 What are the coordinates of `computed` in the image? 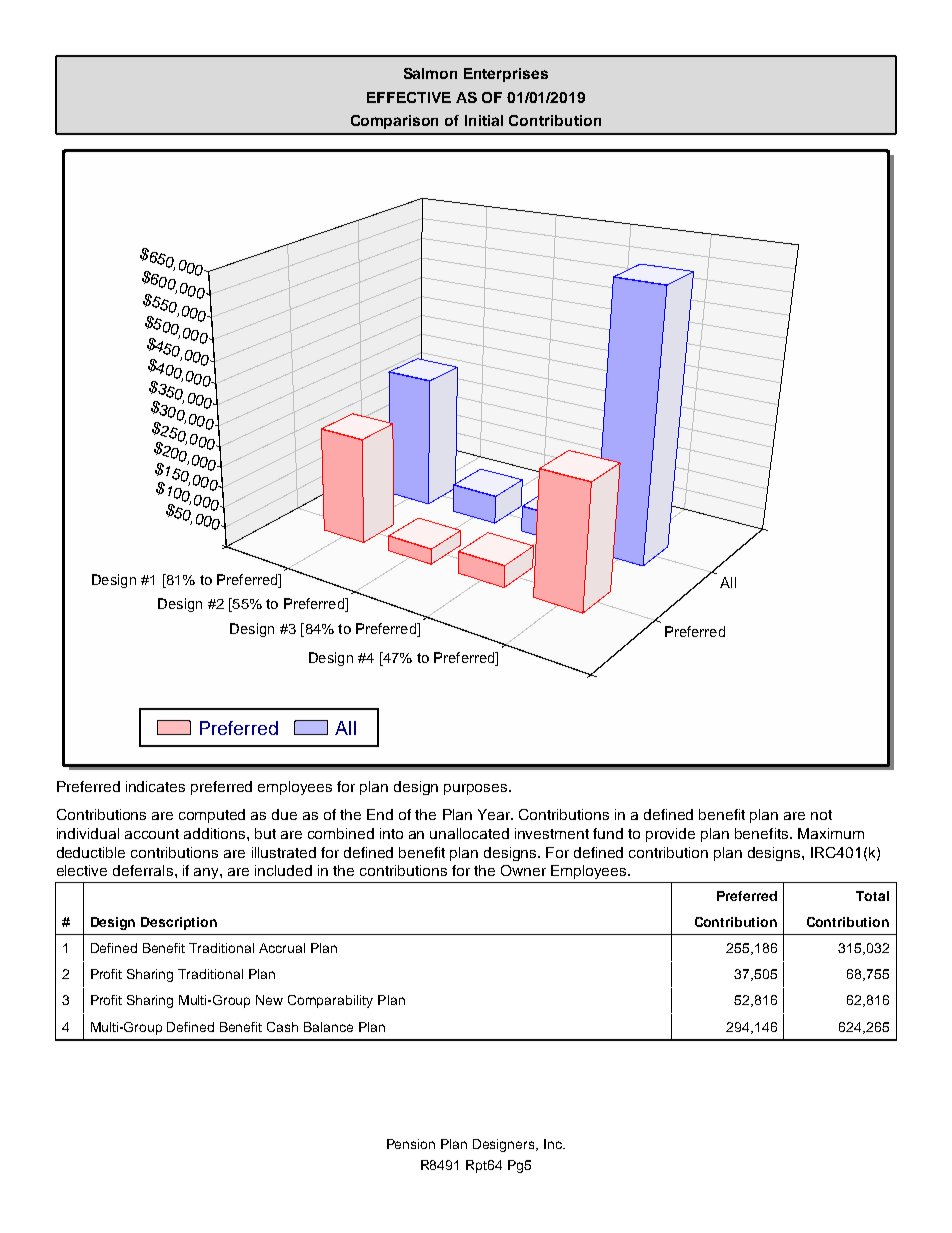 It's located at (212, 816).
